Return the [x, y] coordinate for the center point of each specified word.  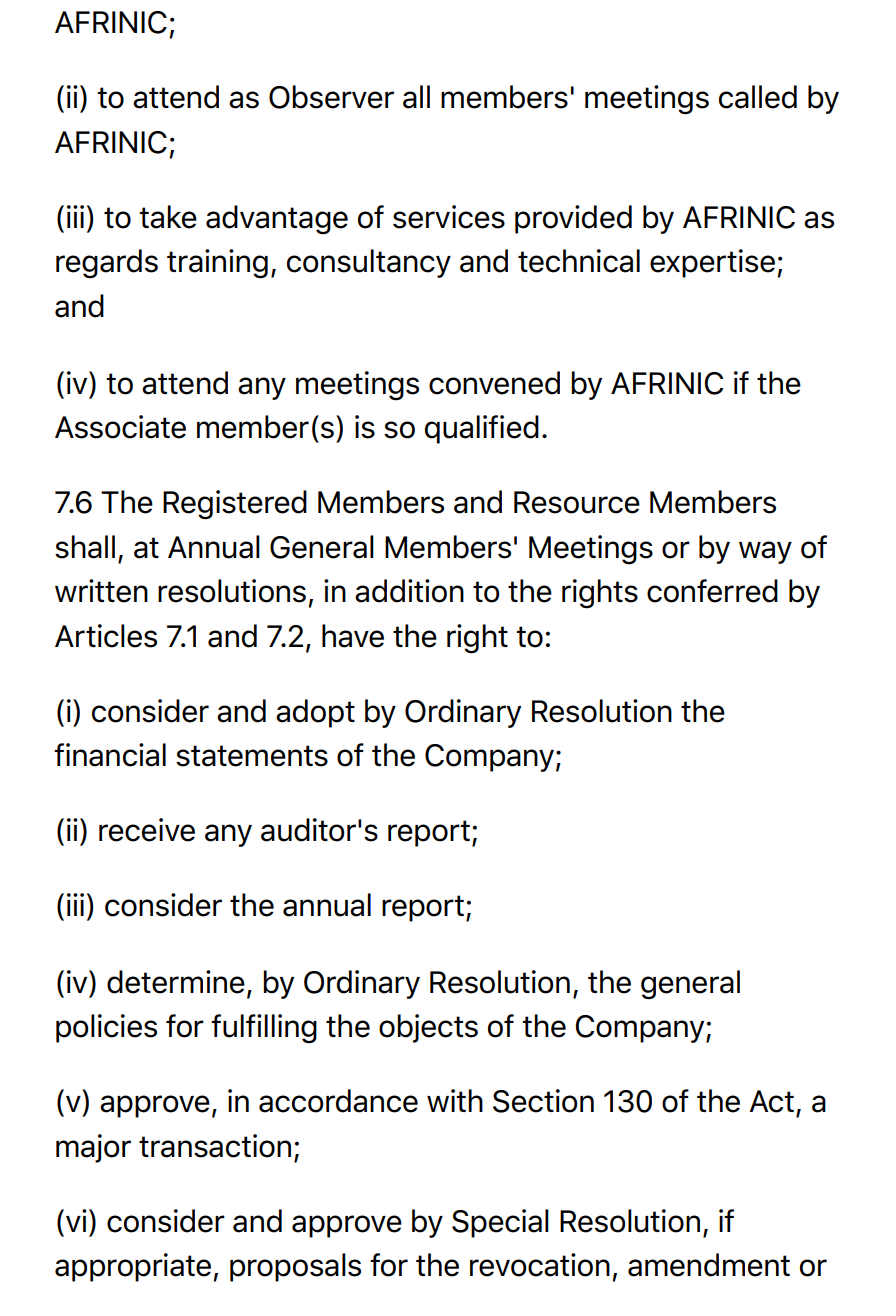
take [168, 217]
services [449, 217]
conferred [712, 591]
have [353, 636]
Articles [106, 636]
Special [500, 1223]
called [758, 97]
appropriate [133, 1267]
